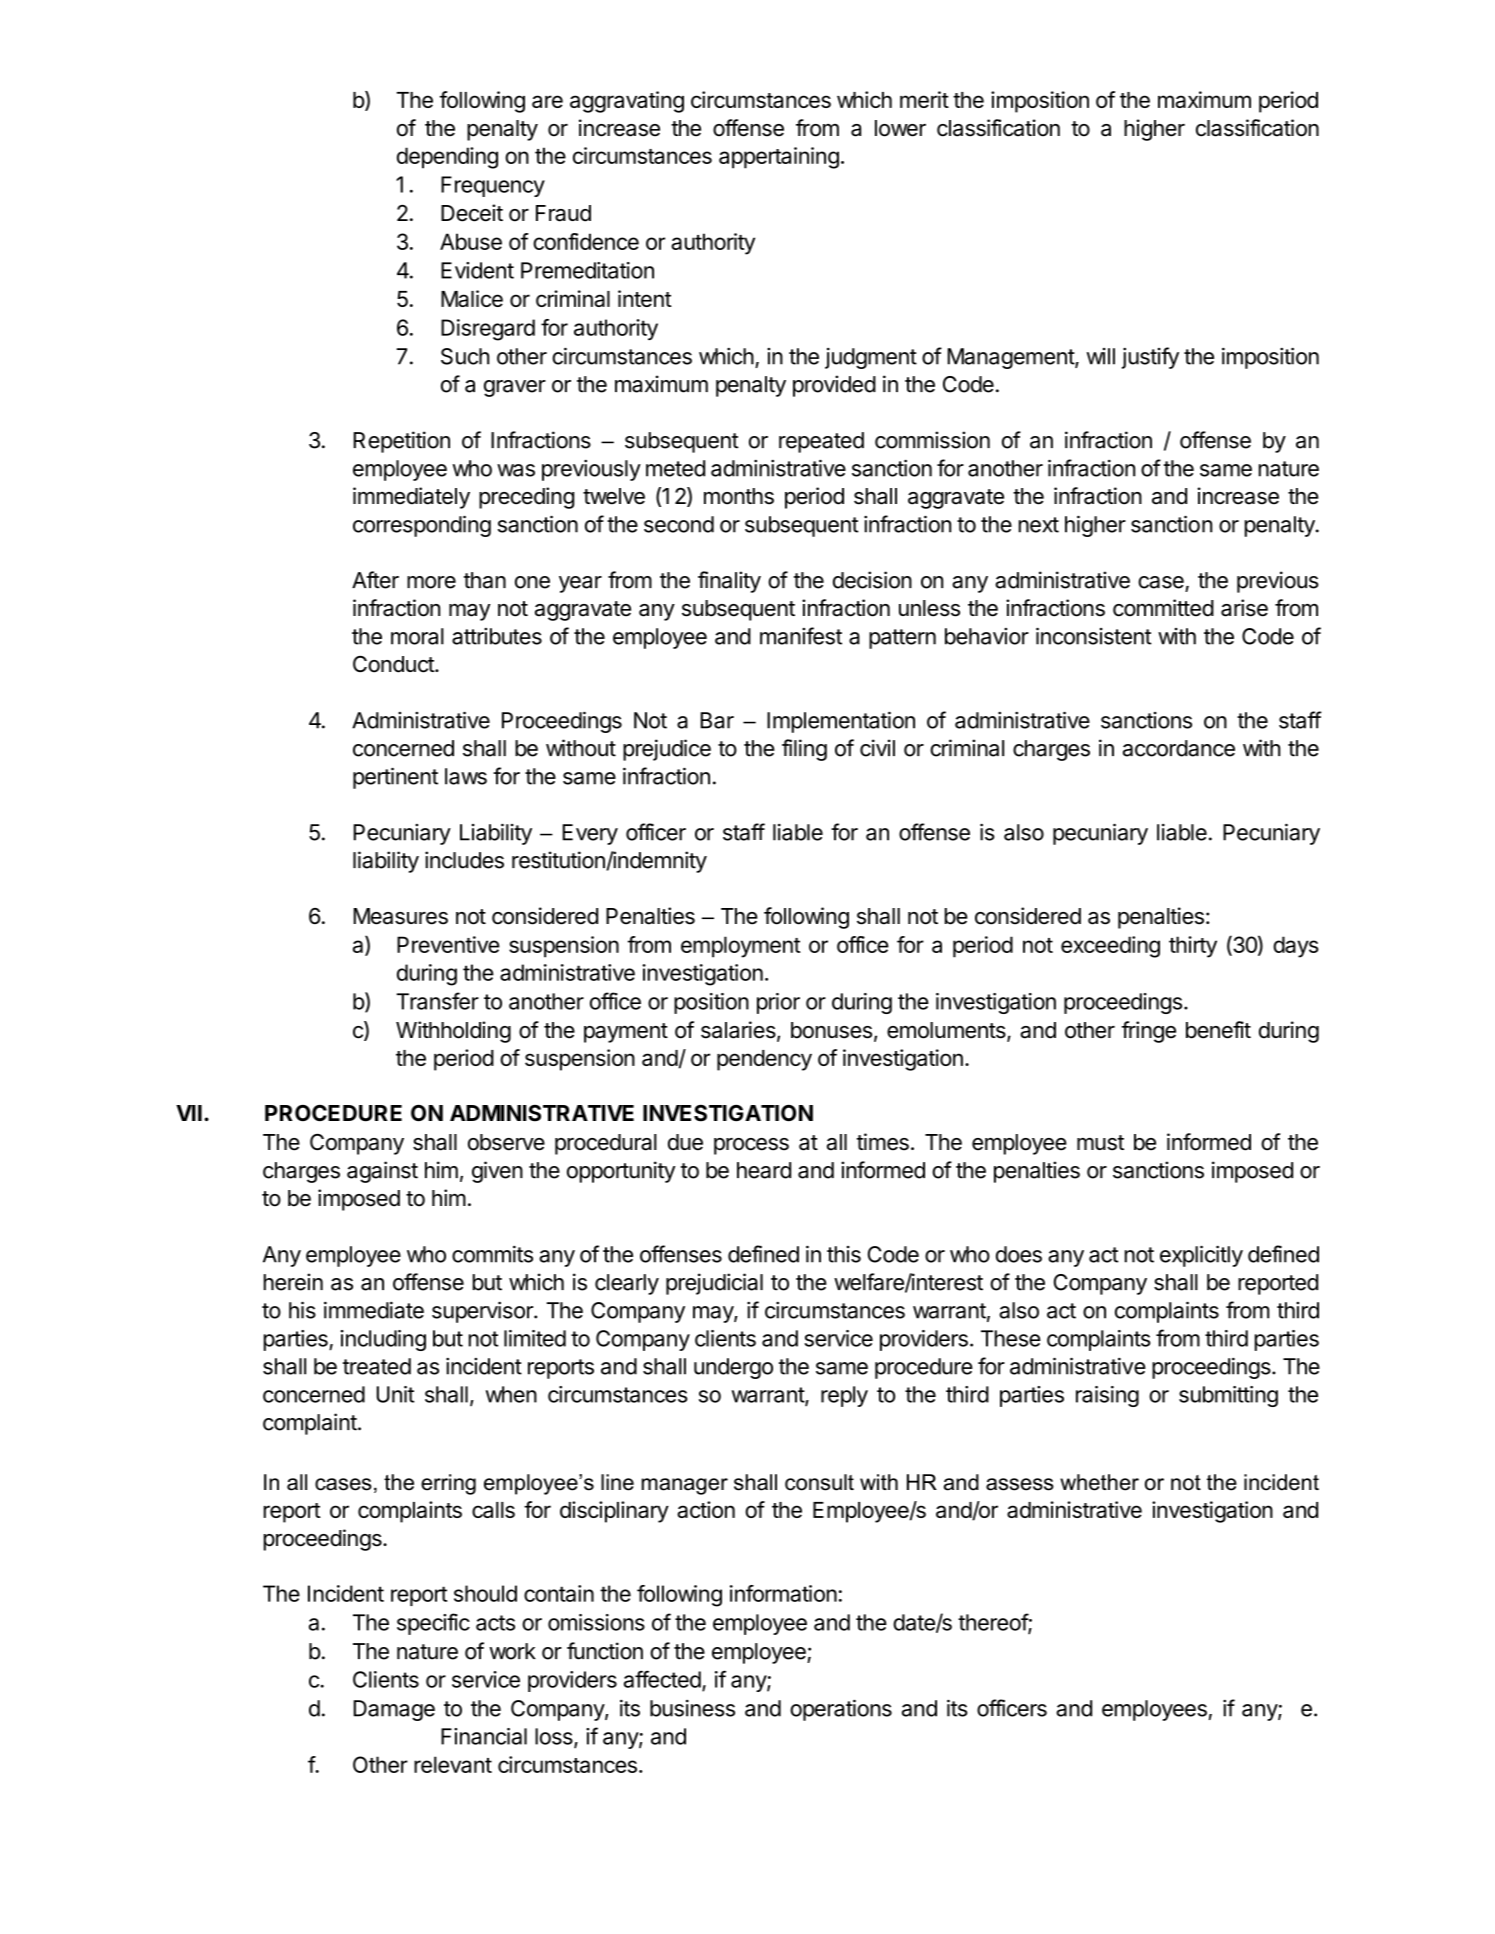 This screenshot has width=1495, height=1934. What do you see at coordinates (692, 1708) in the screenshot?
I see `business` at bounding box center [692, 1708].
